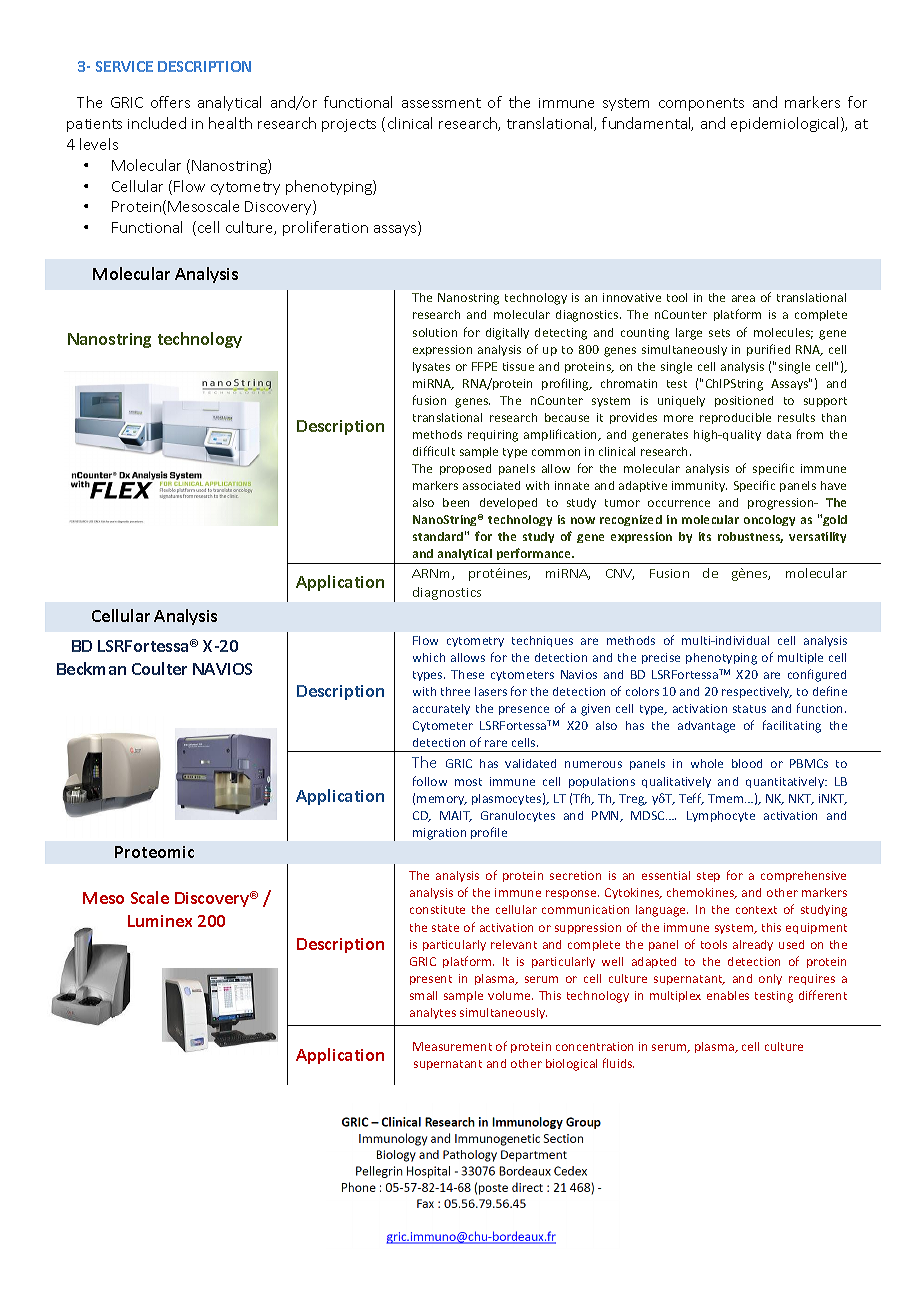  What do you see at coordinates (493, 436) in the document?
I see `requiring` at bounding box center [493, 436].
